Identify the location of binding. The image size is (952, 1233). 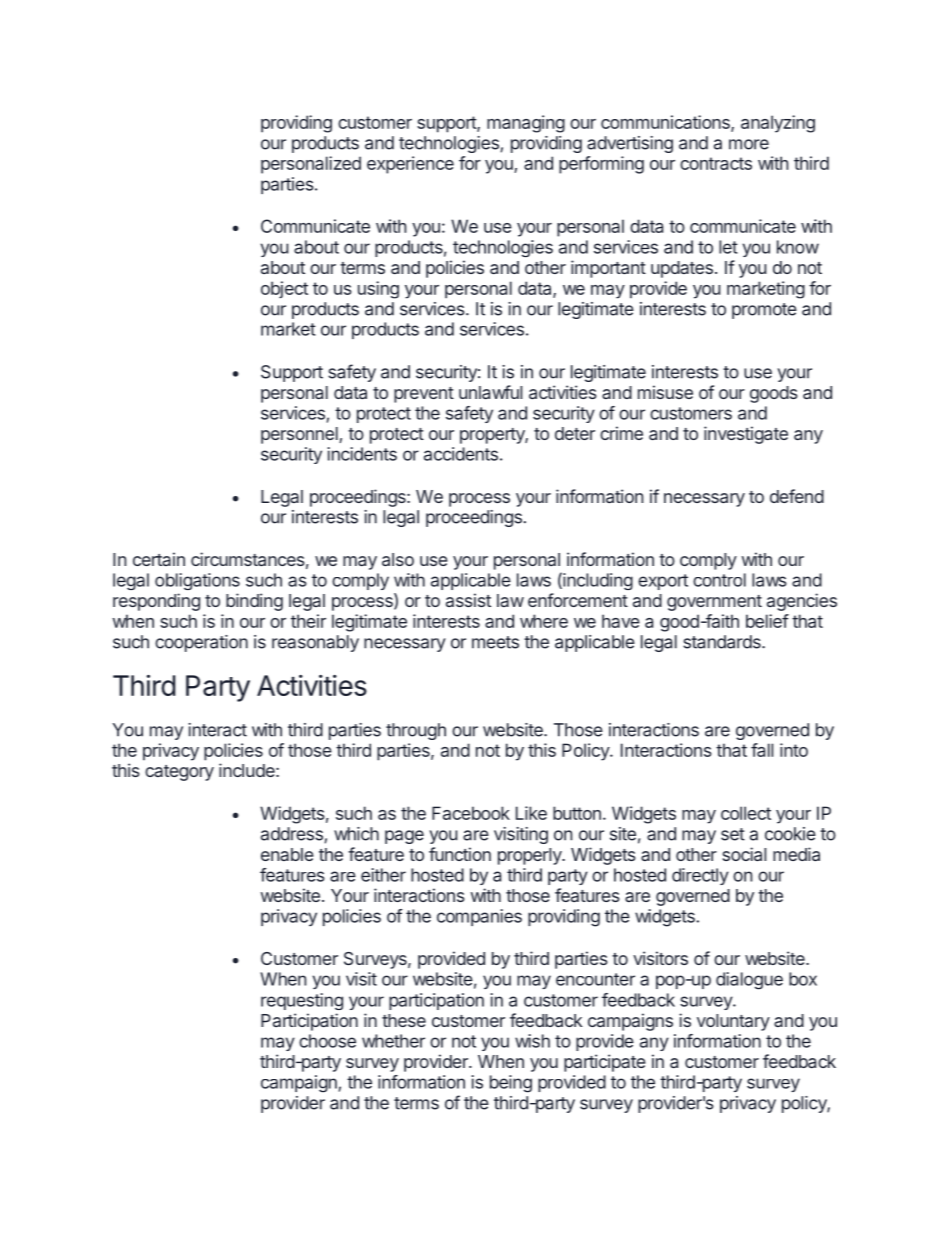
(254, 602).
